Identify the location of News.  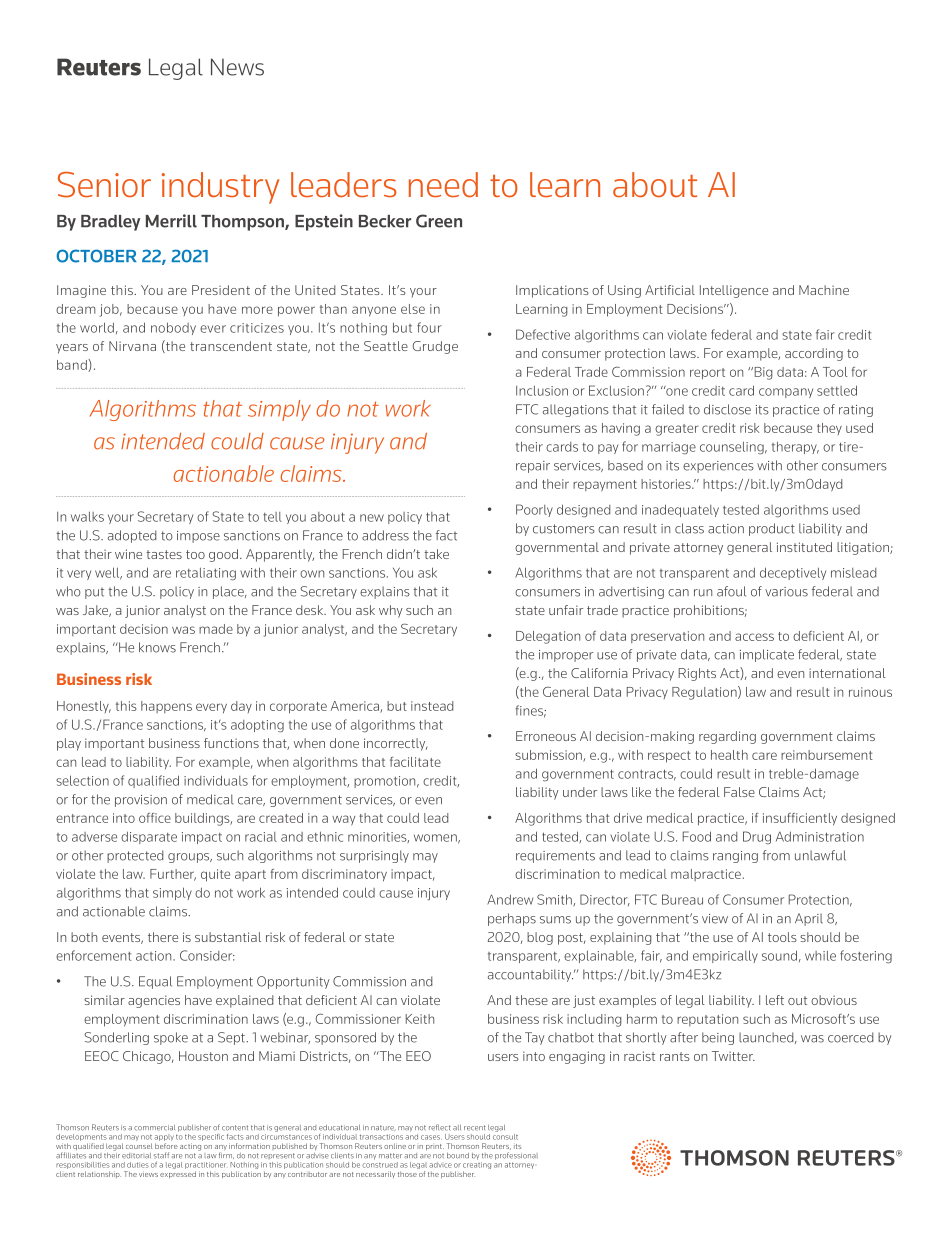
(237, 67).
